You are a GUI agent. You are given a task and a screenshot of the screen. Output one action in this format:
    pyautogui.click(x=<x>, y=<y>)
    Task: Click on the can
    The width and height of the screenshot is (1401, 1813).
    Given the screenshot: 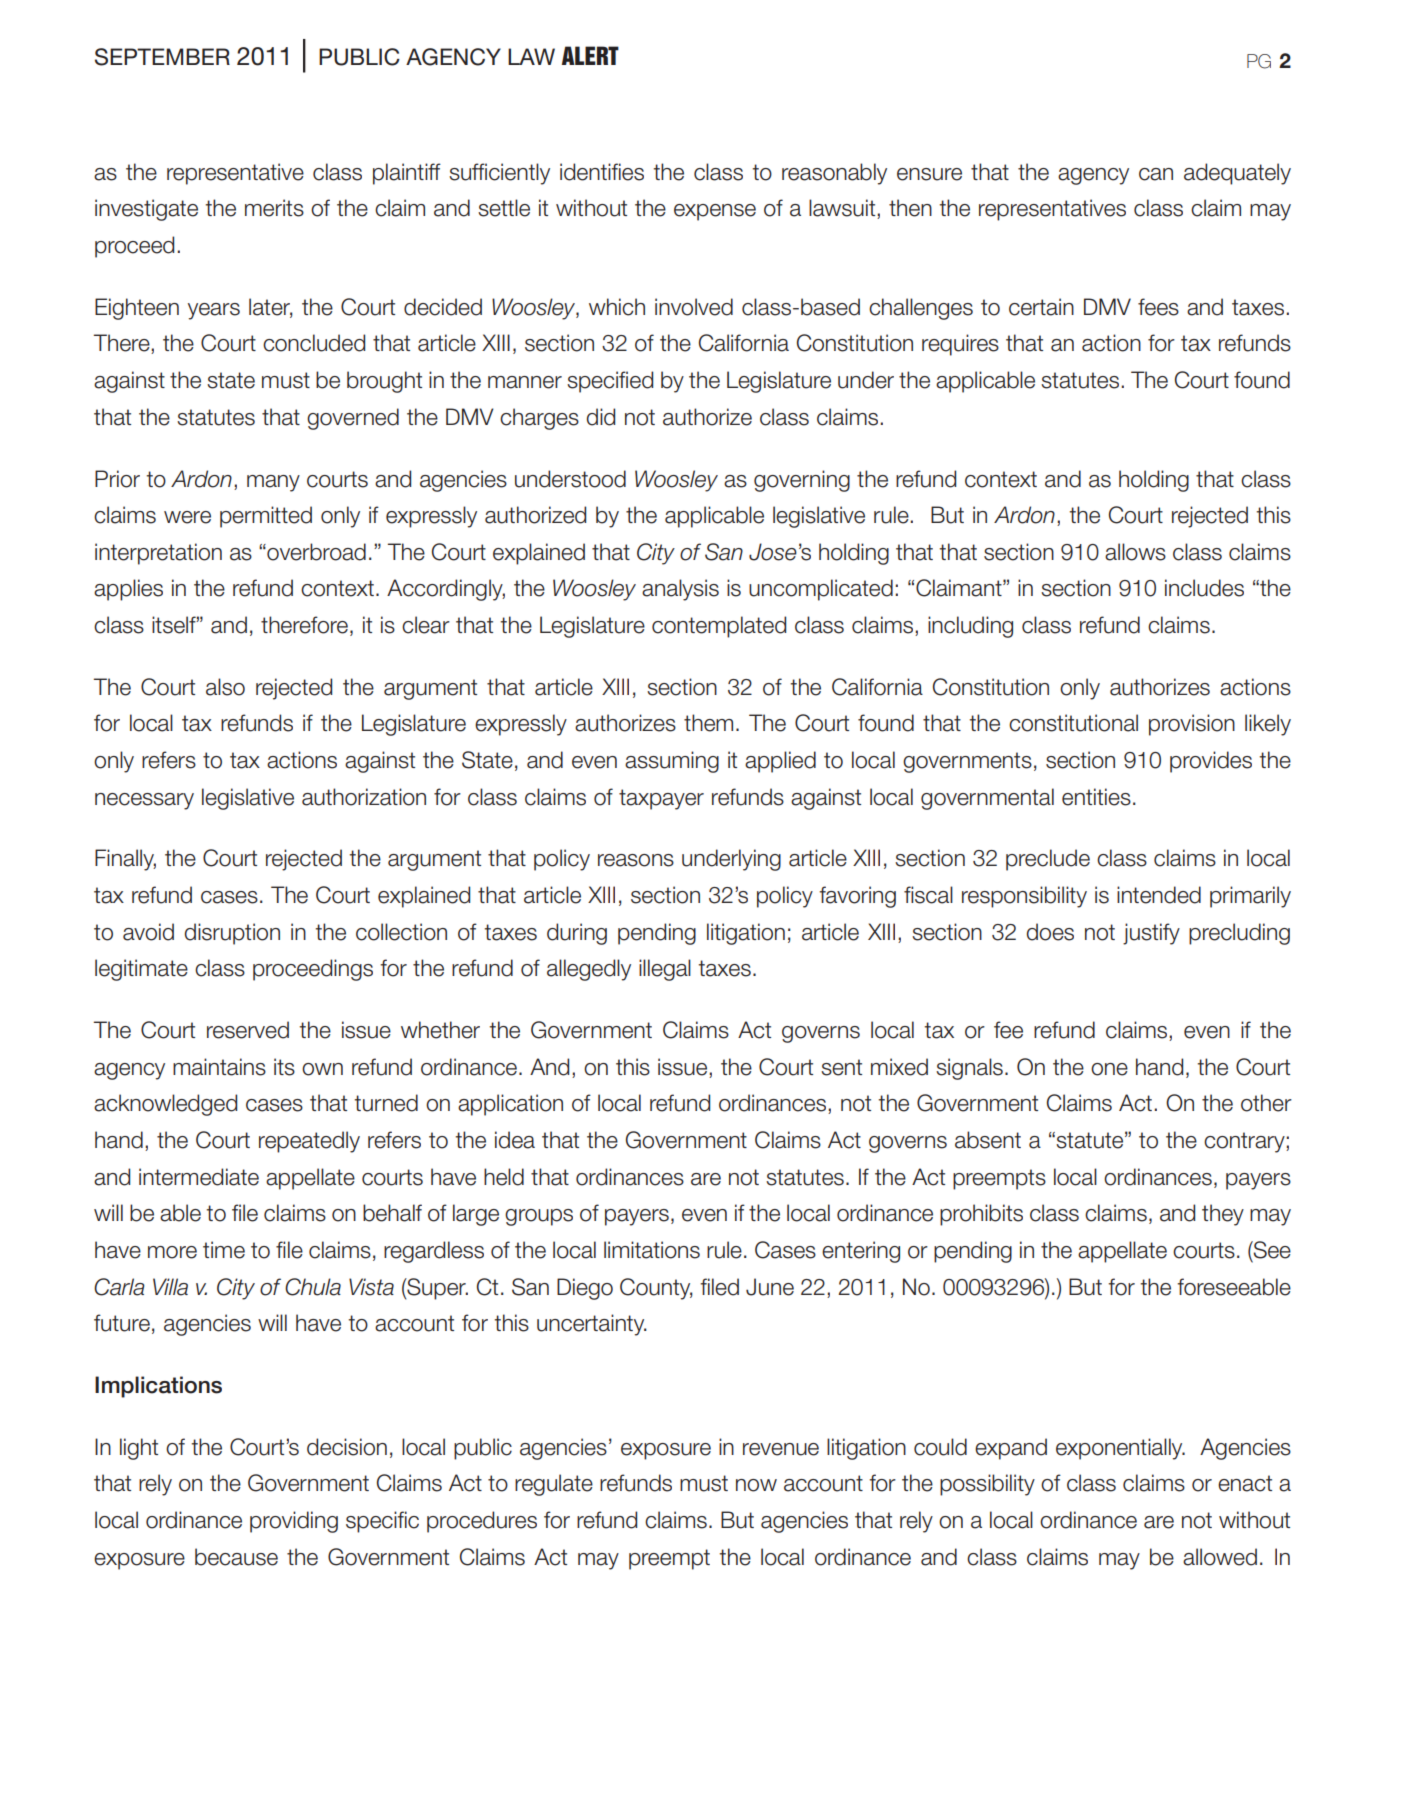 What is the action you would take?
    pyautogui.click(x=1156, y=174)
